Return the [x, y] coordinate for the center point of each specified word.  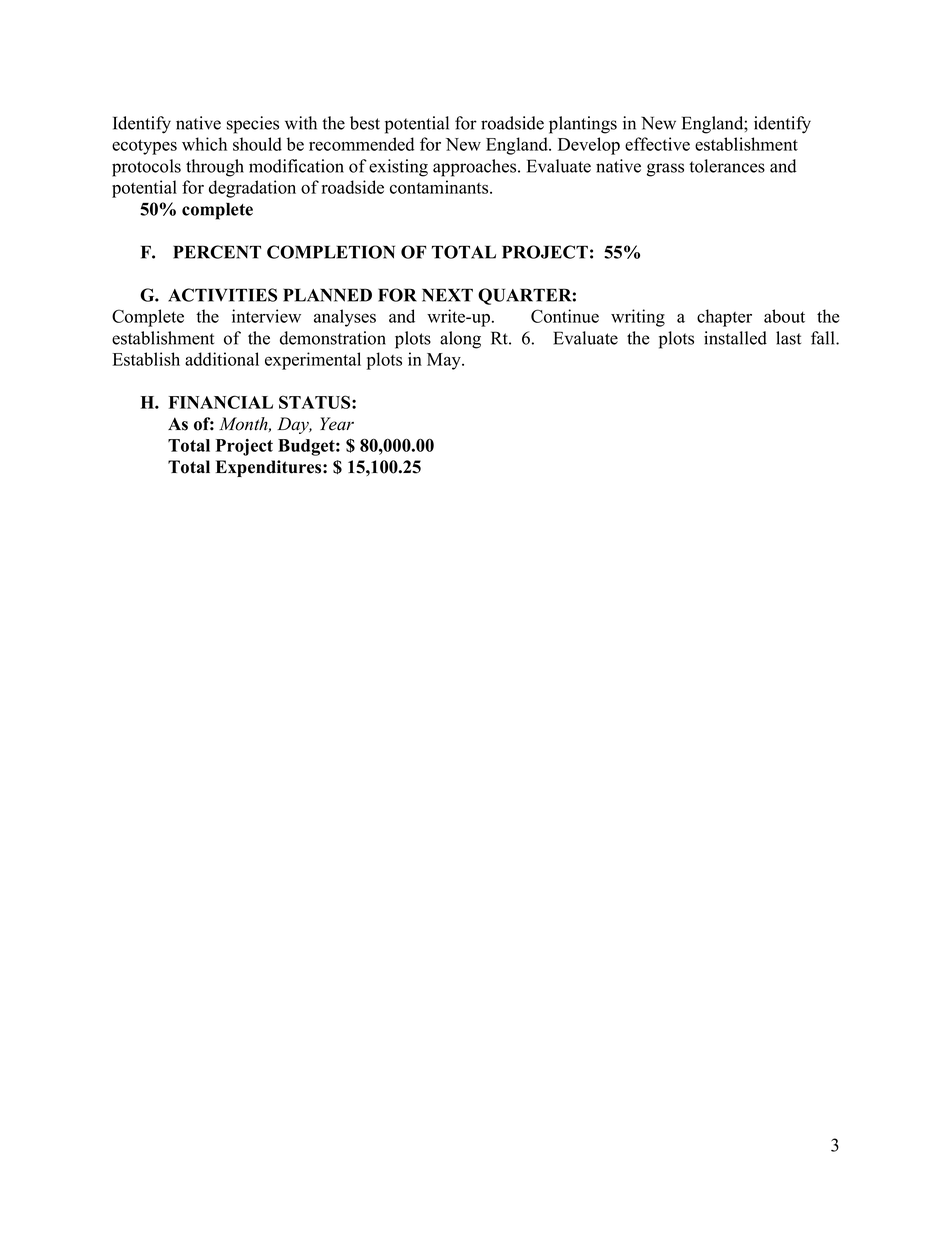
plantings [583, 125]
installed [735, 338]
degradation [252, 189]
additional [222, 359]
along [460, 340]
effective [657, 144]
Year [337, 424]
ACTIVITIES [222, 295]
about [784, 316]
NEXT [447, 295]
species [253, 125]
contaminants [440, 187]
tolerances [727, 166]
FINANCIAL [221, 402]
